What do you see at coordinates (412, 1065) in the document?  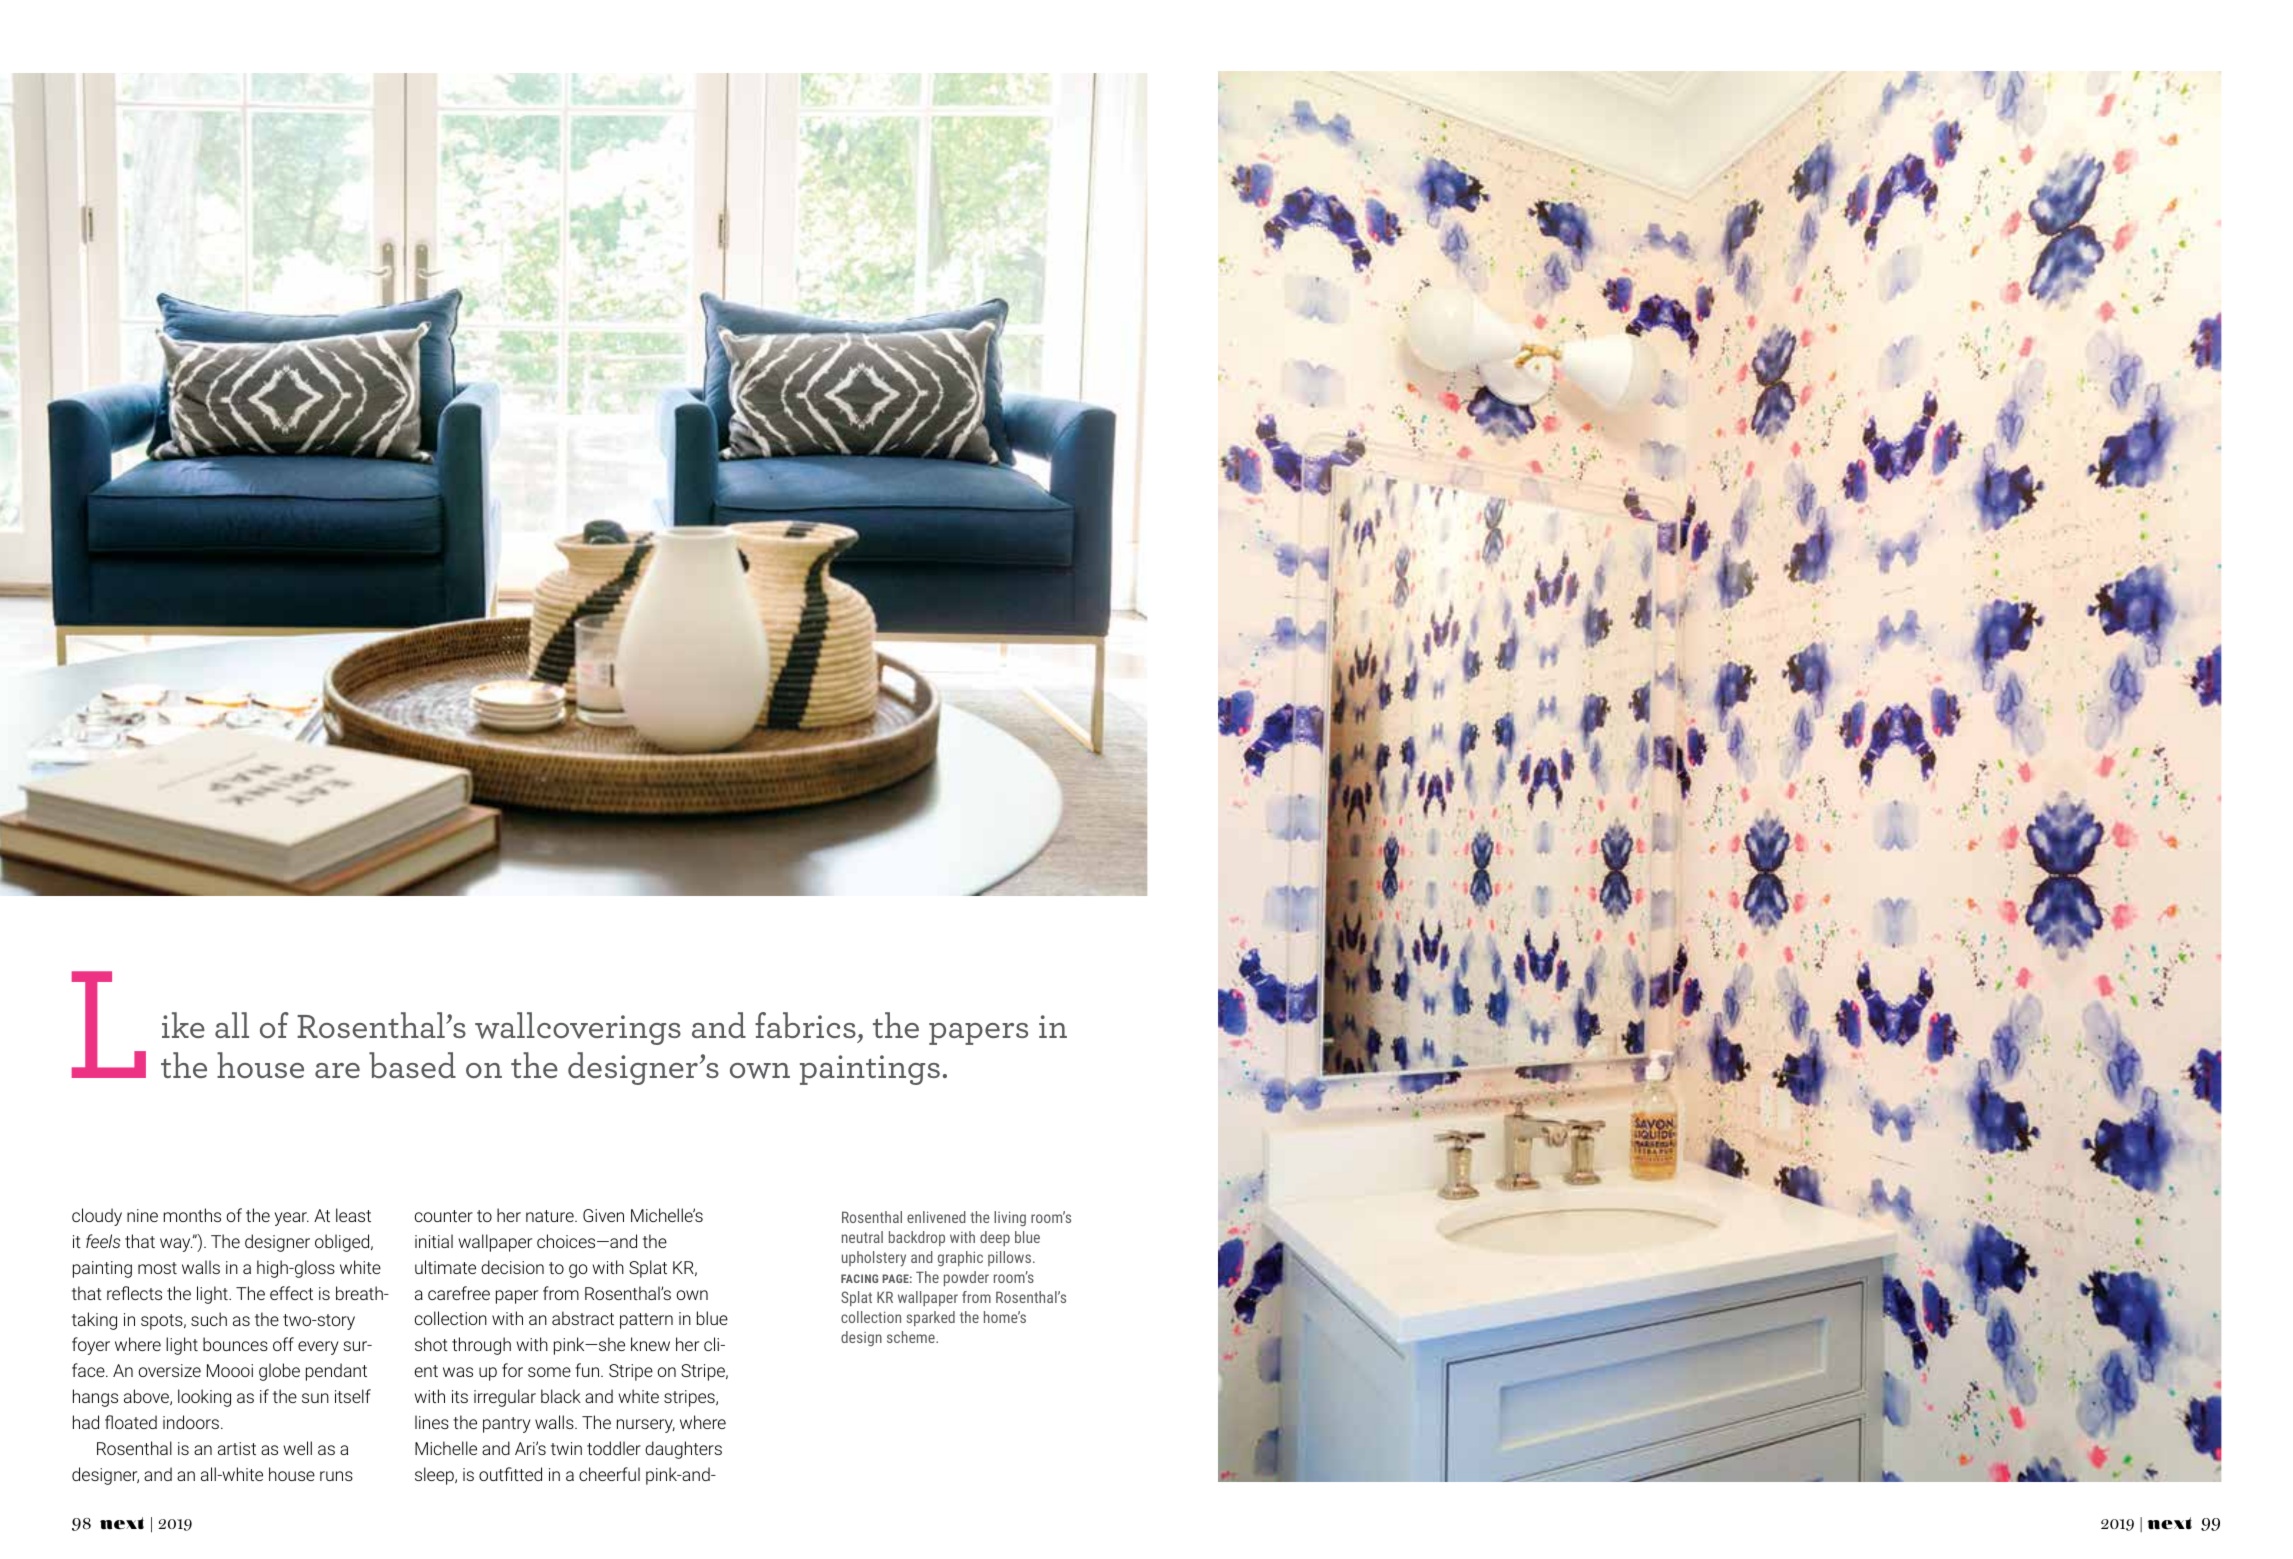 I see `based` at bounding box center [412, 1065].
